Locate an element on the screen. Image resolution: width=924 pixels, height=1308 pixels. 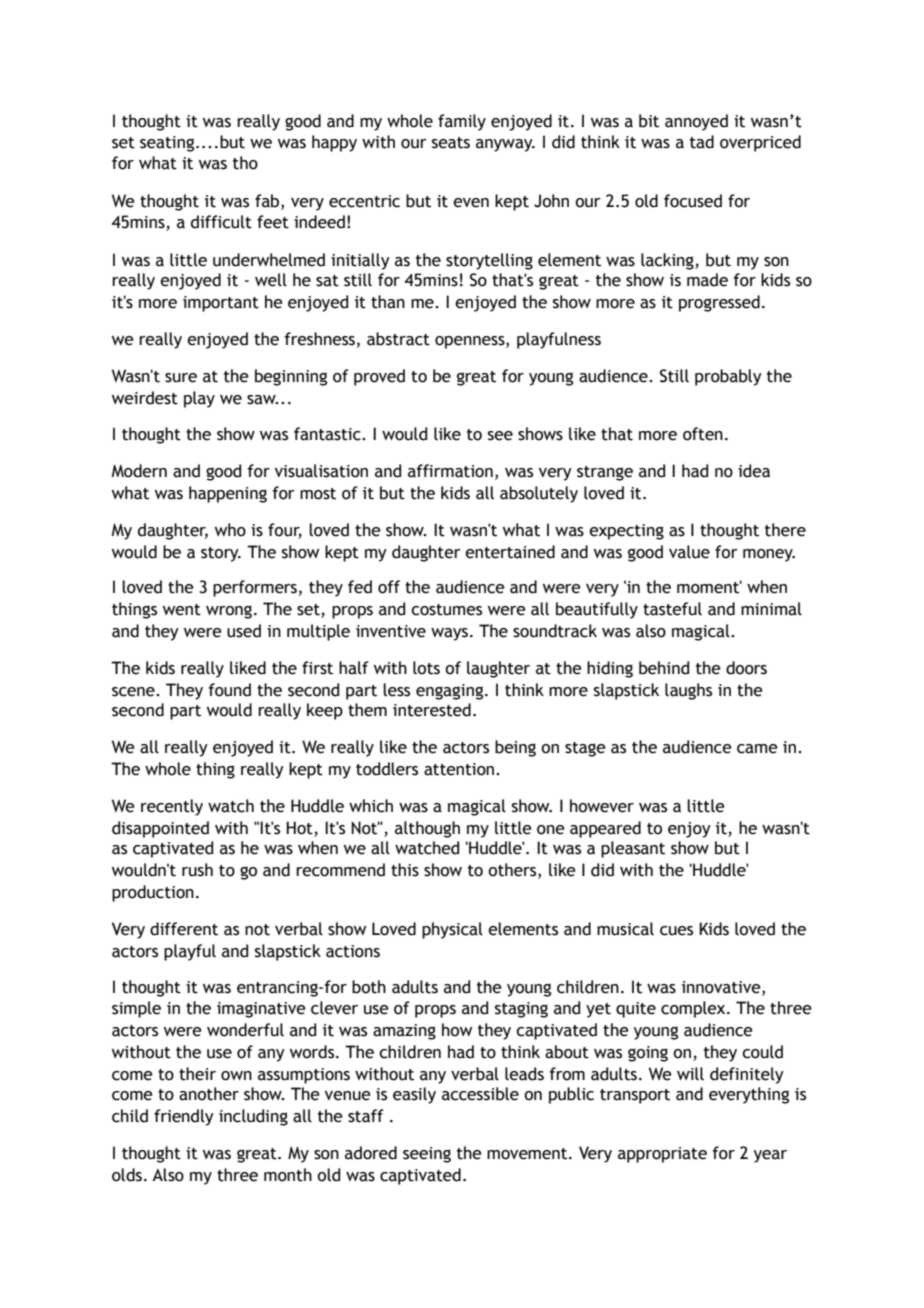
seeing is located at coordinates (427, 1155).
